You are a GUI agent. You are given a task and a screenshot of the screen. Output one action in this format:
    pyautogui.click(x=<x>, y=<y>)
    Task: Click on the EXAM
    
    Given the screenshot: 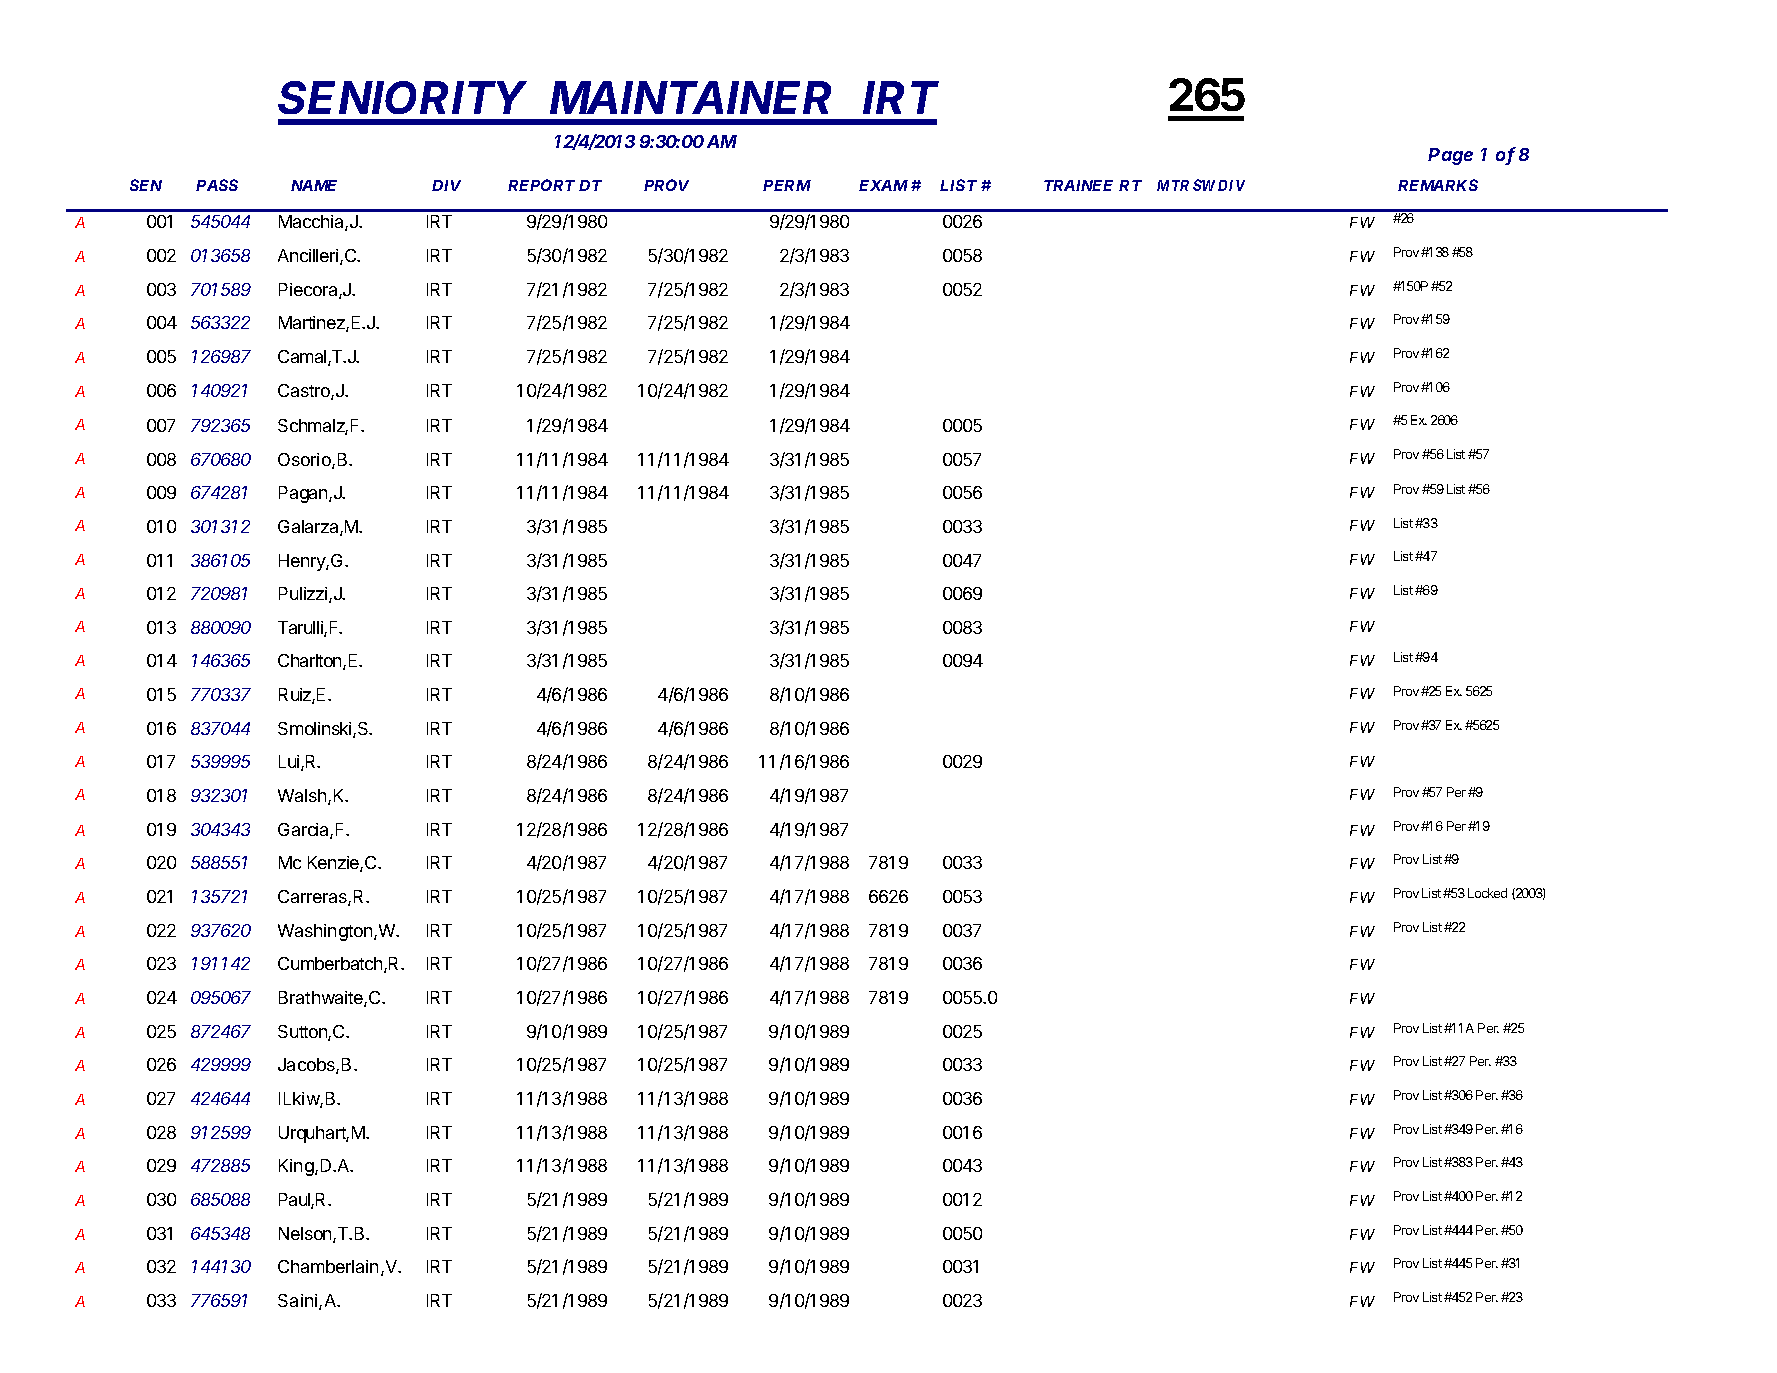 What is the action you would take?
    pyautogui.click(x=883, y=185)
